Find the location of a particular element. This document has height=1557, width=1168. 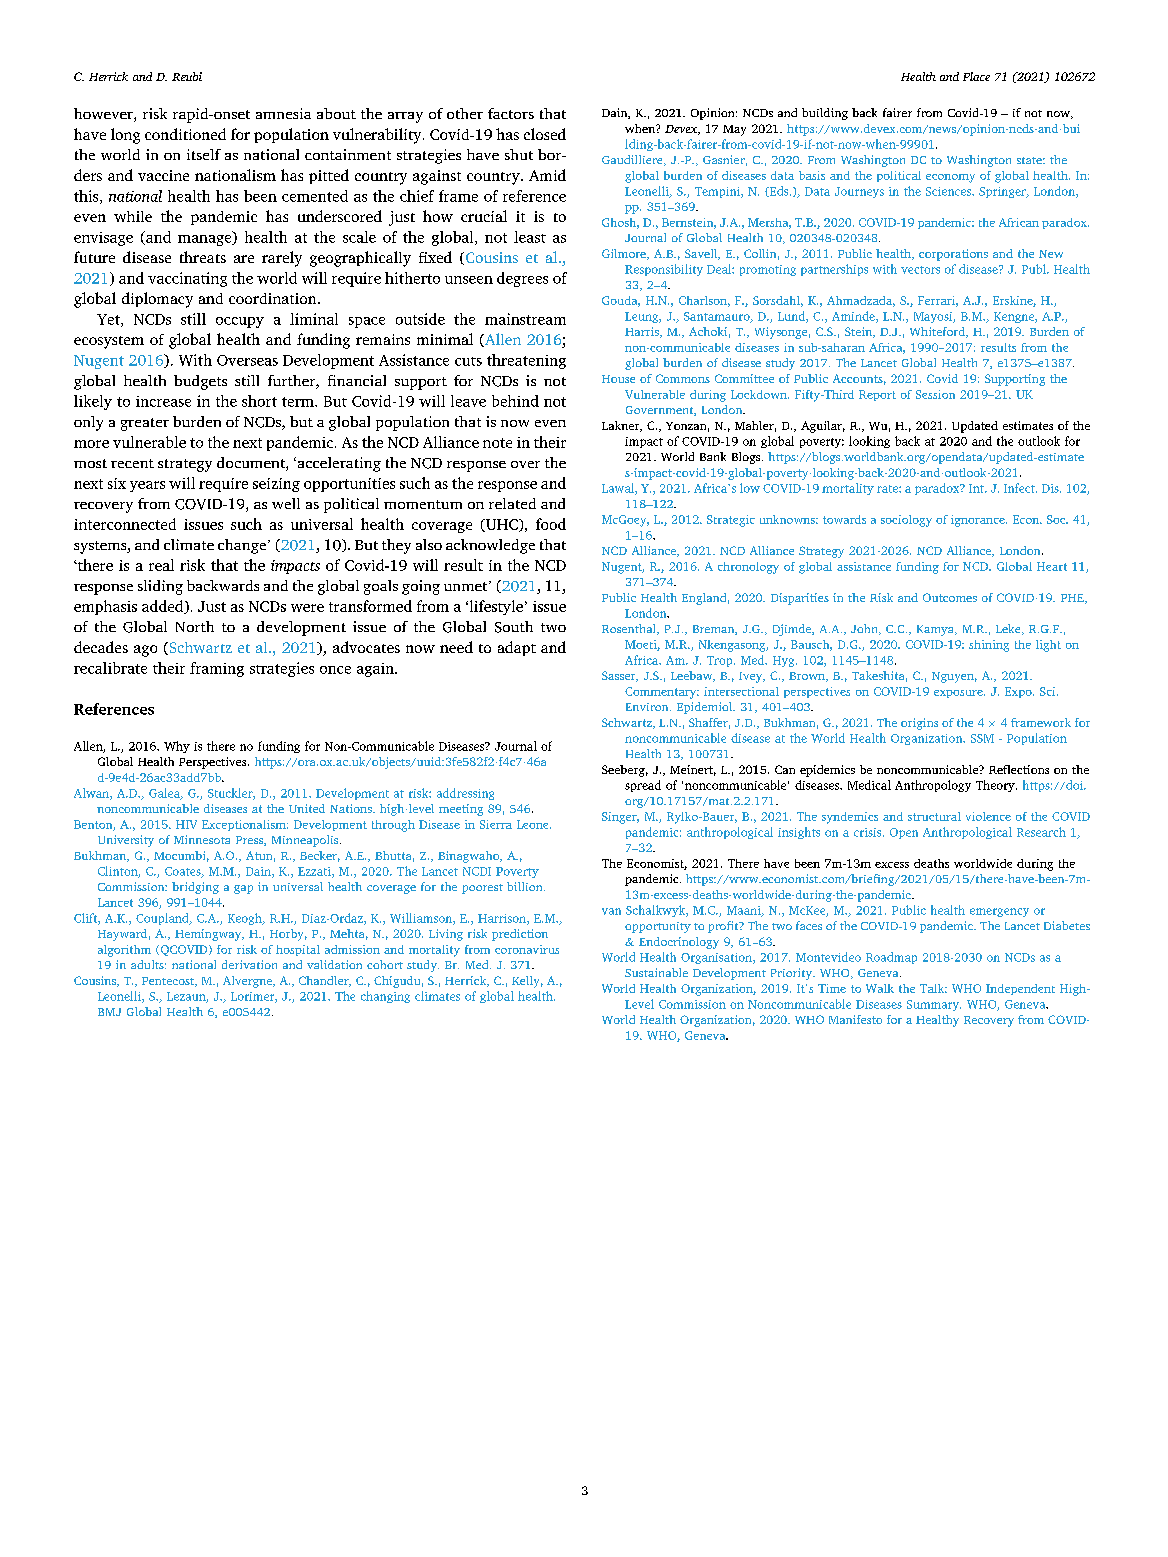

Talk is located at coordinates (933, 988).
